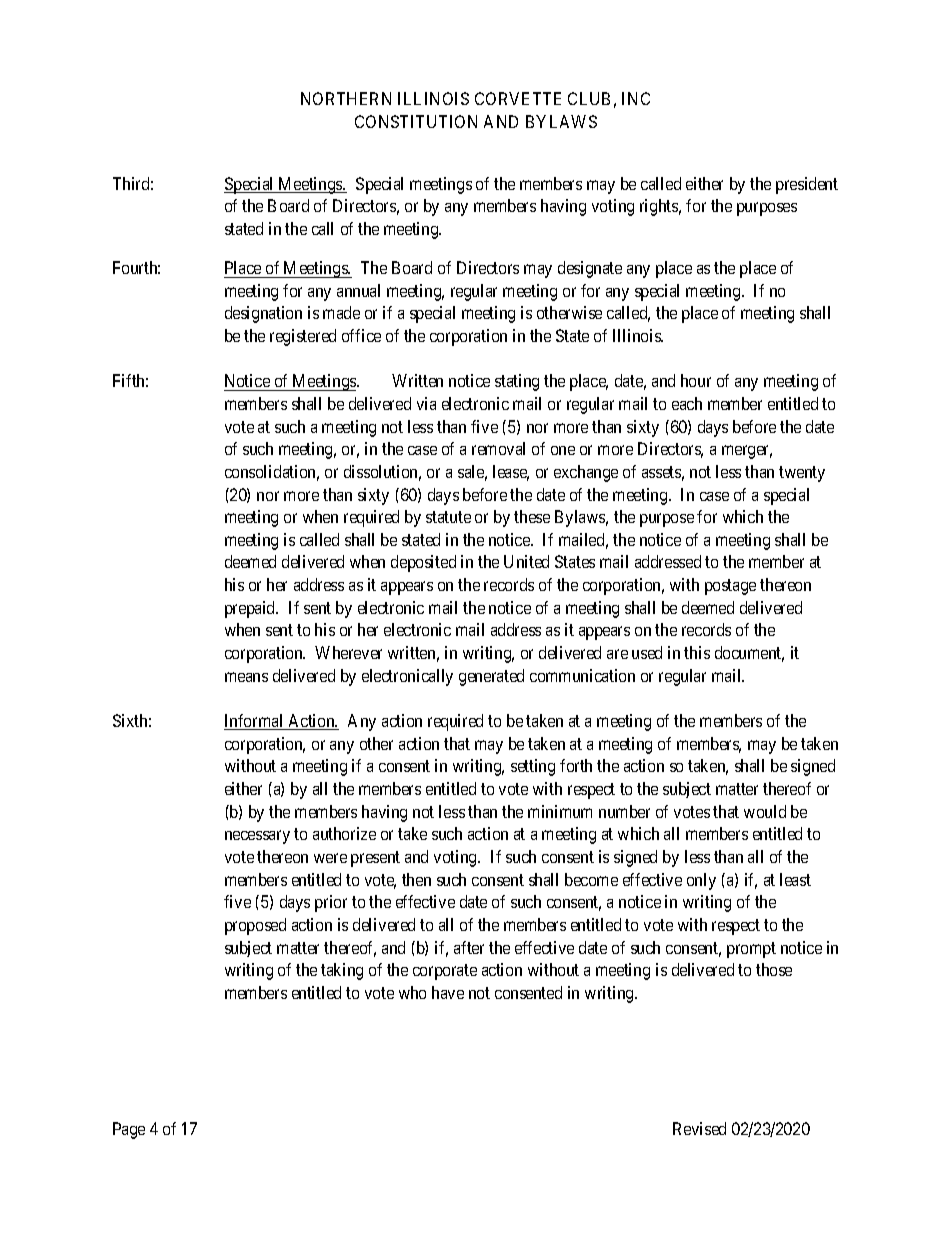  What do you see at coordinates (251, 609) in the document?
I see `prepaid` at bounding box center [251, 609].
